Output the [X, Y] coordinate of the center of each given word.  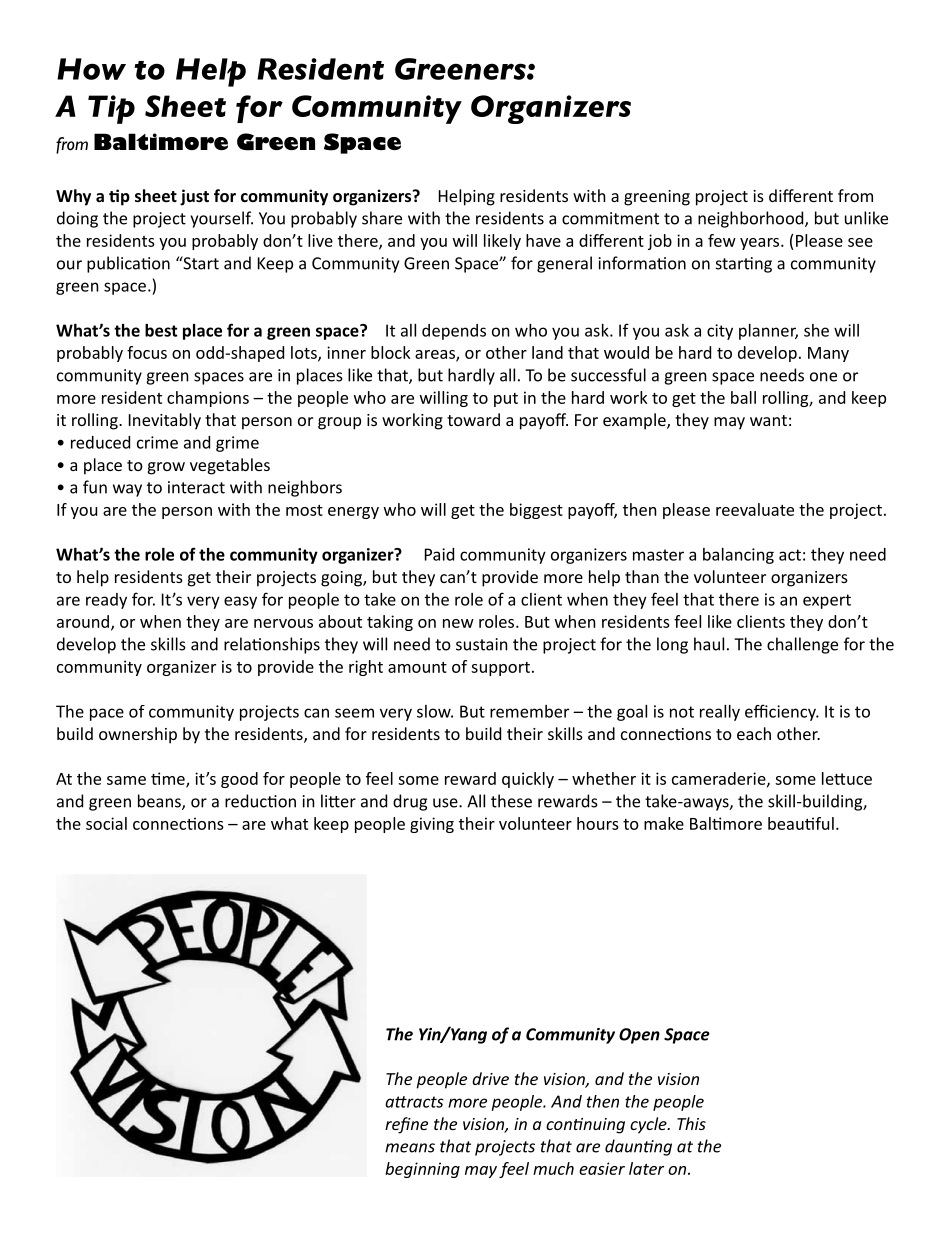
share [382, 218]
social [106, 823]
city [720, 332]
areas [436, 355]
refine [406, 1125]
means [410, 1148]
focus [147, 352]
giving [432, 825]
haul [709, 644]
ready [106, 601]
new [458, 623]
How [91, 69]
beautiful [801, 823]
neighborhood [752, 219]
